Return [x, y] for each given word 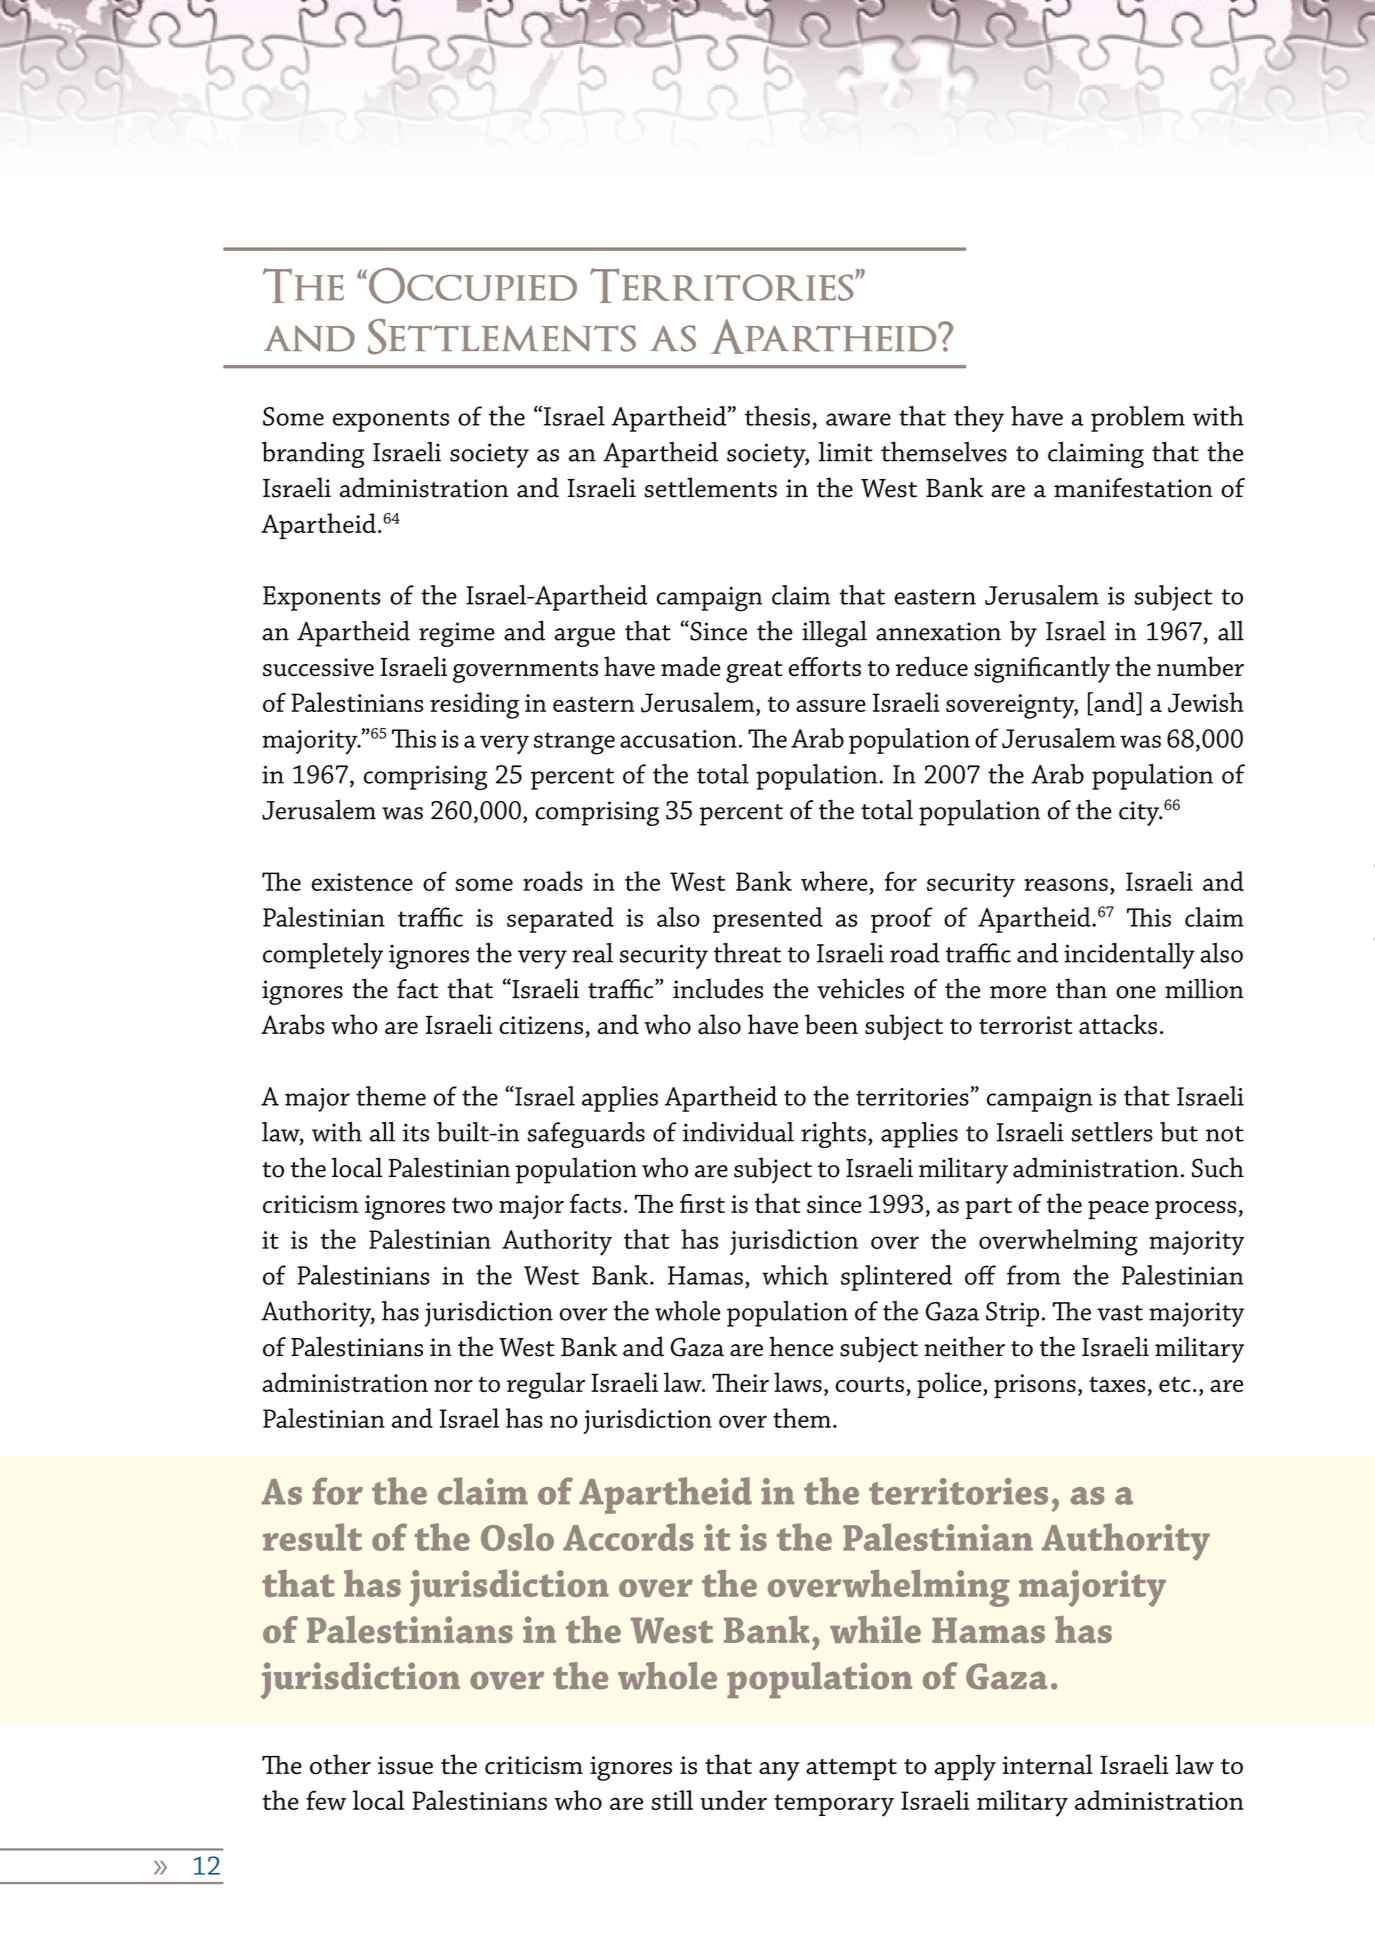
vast [1120, 1313]
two [472, 1205]
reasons [1066, 884]
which [795, 1275]
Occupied [473, 285]
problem [1138, 419]
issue [405, 1765]
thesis [777, 416]
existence [362, 882]
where [834, 881]
